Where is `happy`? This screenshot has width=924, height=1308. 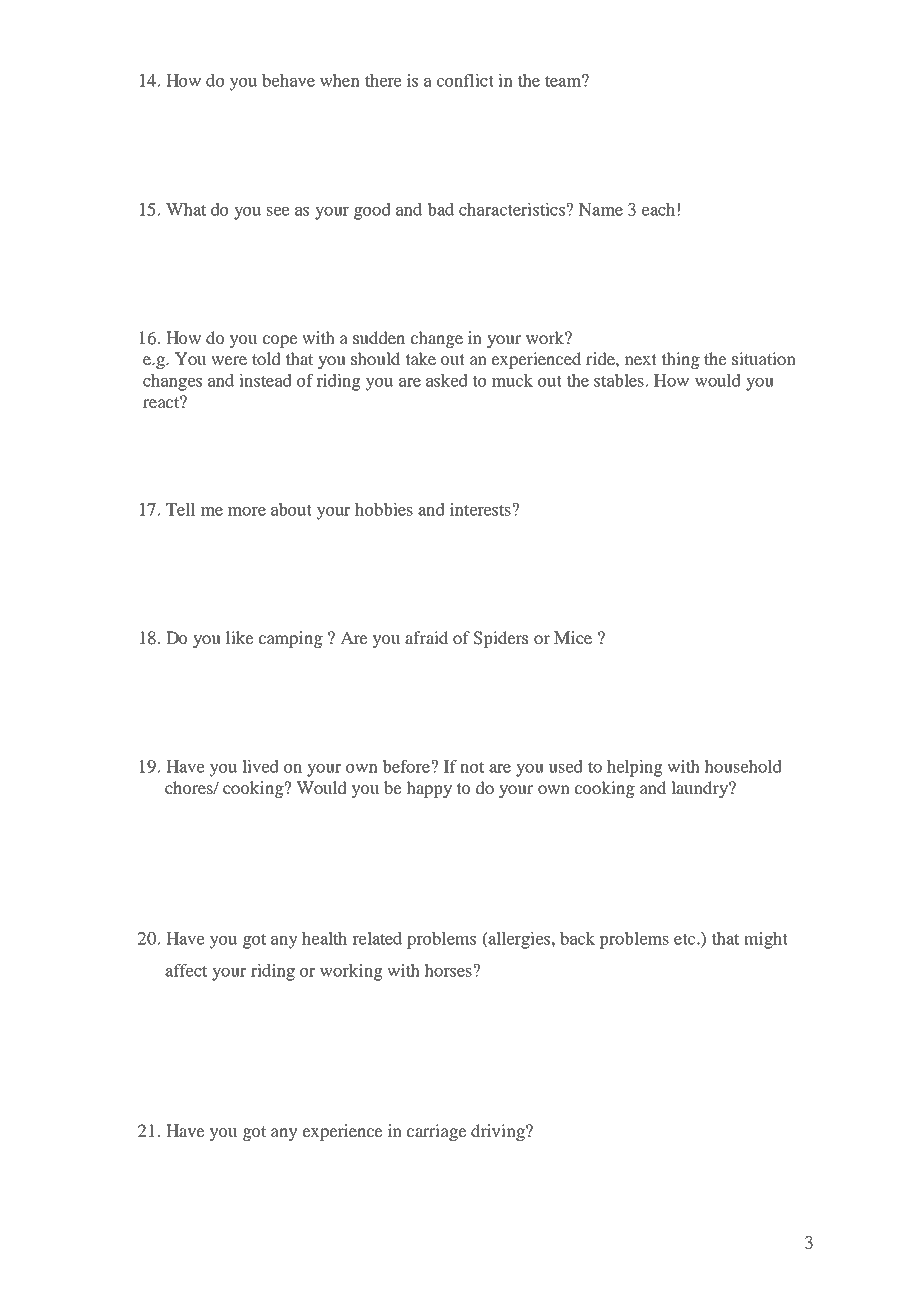 happy is located at coordinates (429, 789).
